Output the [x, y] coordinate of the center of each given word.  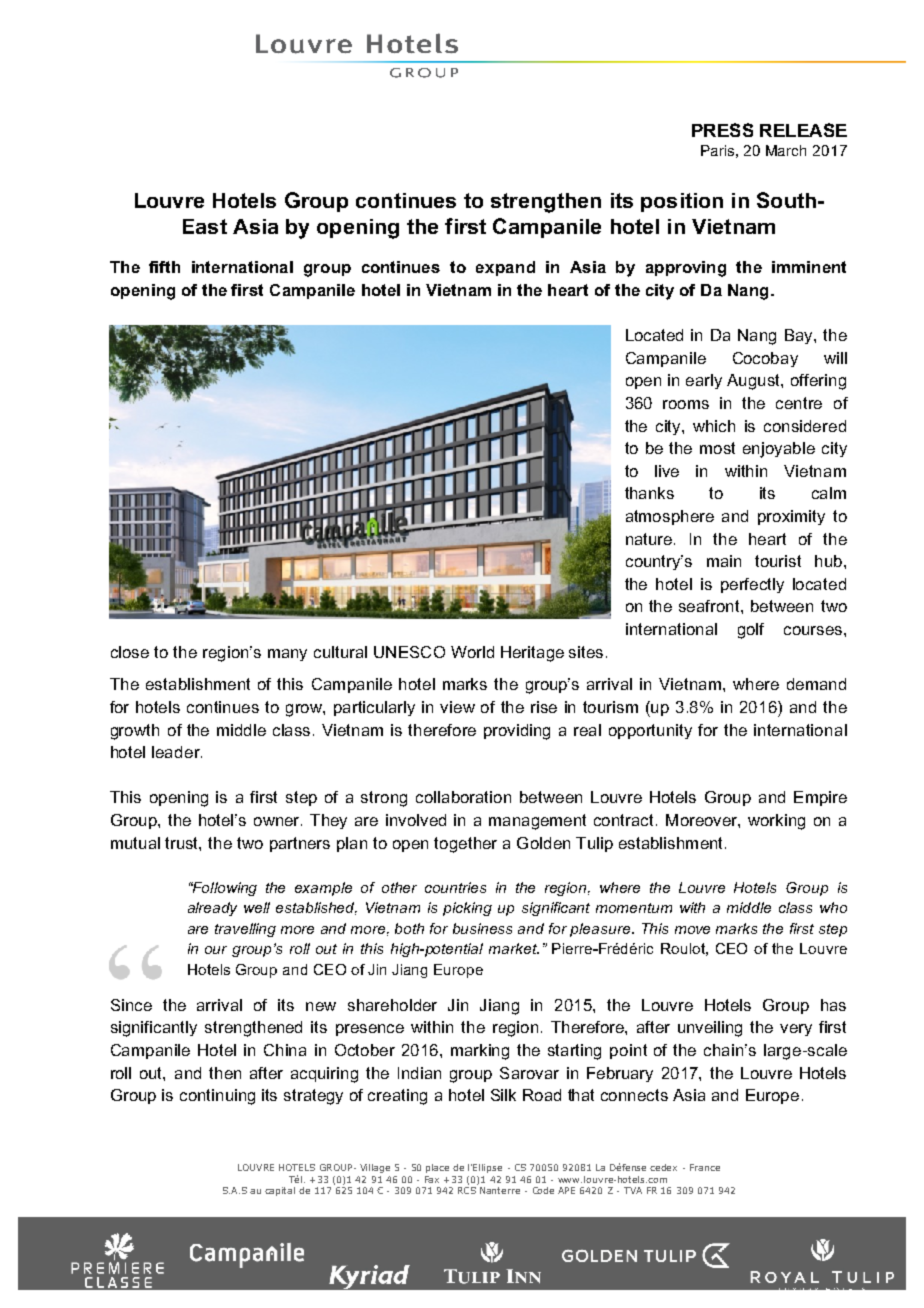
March [786, 150]
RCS [467, 1190]
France [705, 1167]
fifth [164, 267]
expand [505, 268]
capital [280, 1191]
